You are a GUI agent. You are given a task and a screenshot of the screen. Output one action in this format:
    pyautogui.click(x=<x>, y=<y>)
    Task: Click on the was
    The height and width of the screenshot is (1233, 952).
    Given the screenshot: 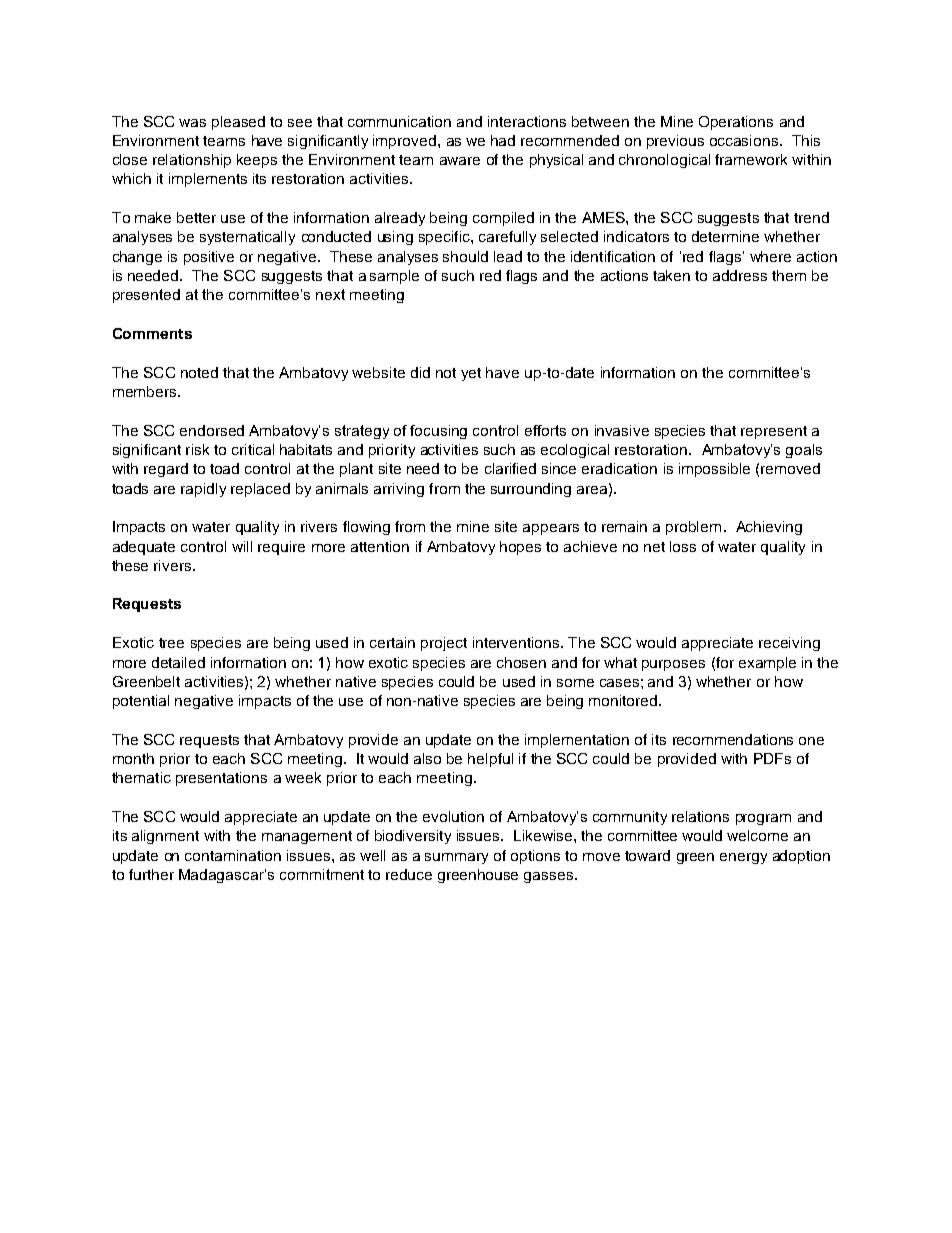 What is the action you would take?
    pyautogui.click(x=192, y=123)
